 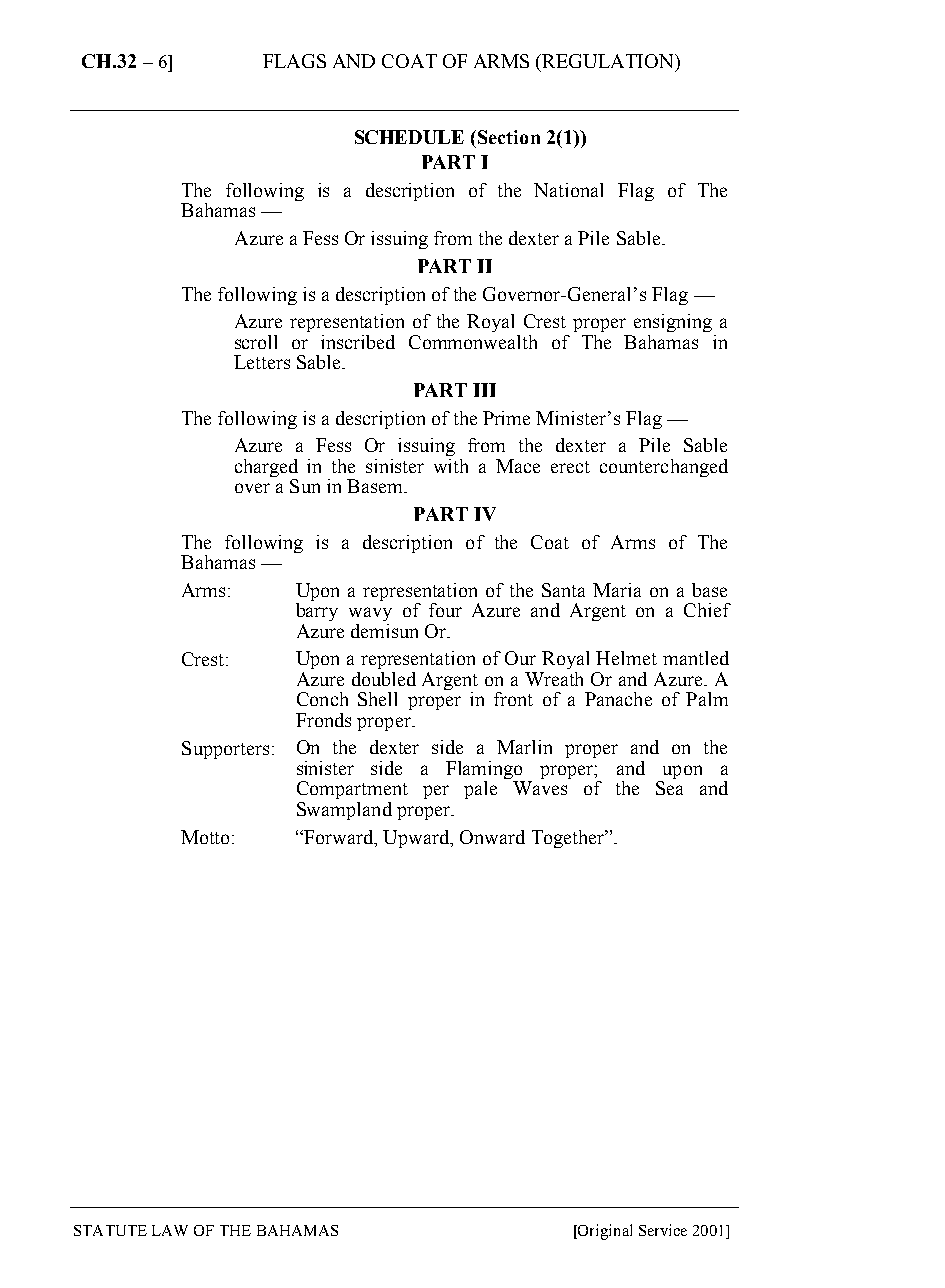 I want to click on Onward, so click(x=492, y=837).
